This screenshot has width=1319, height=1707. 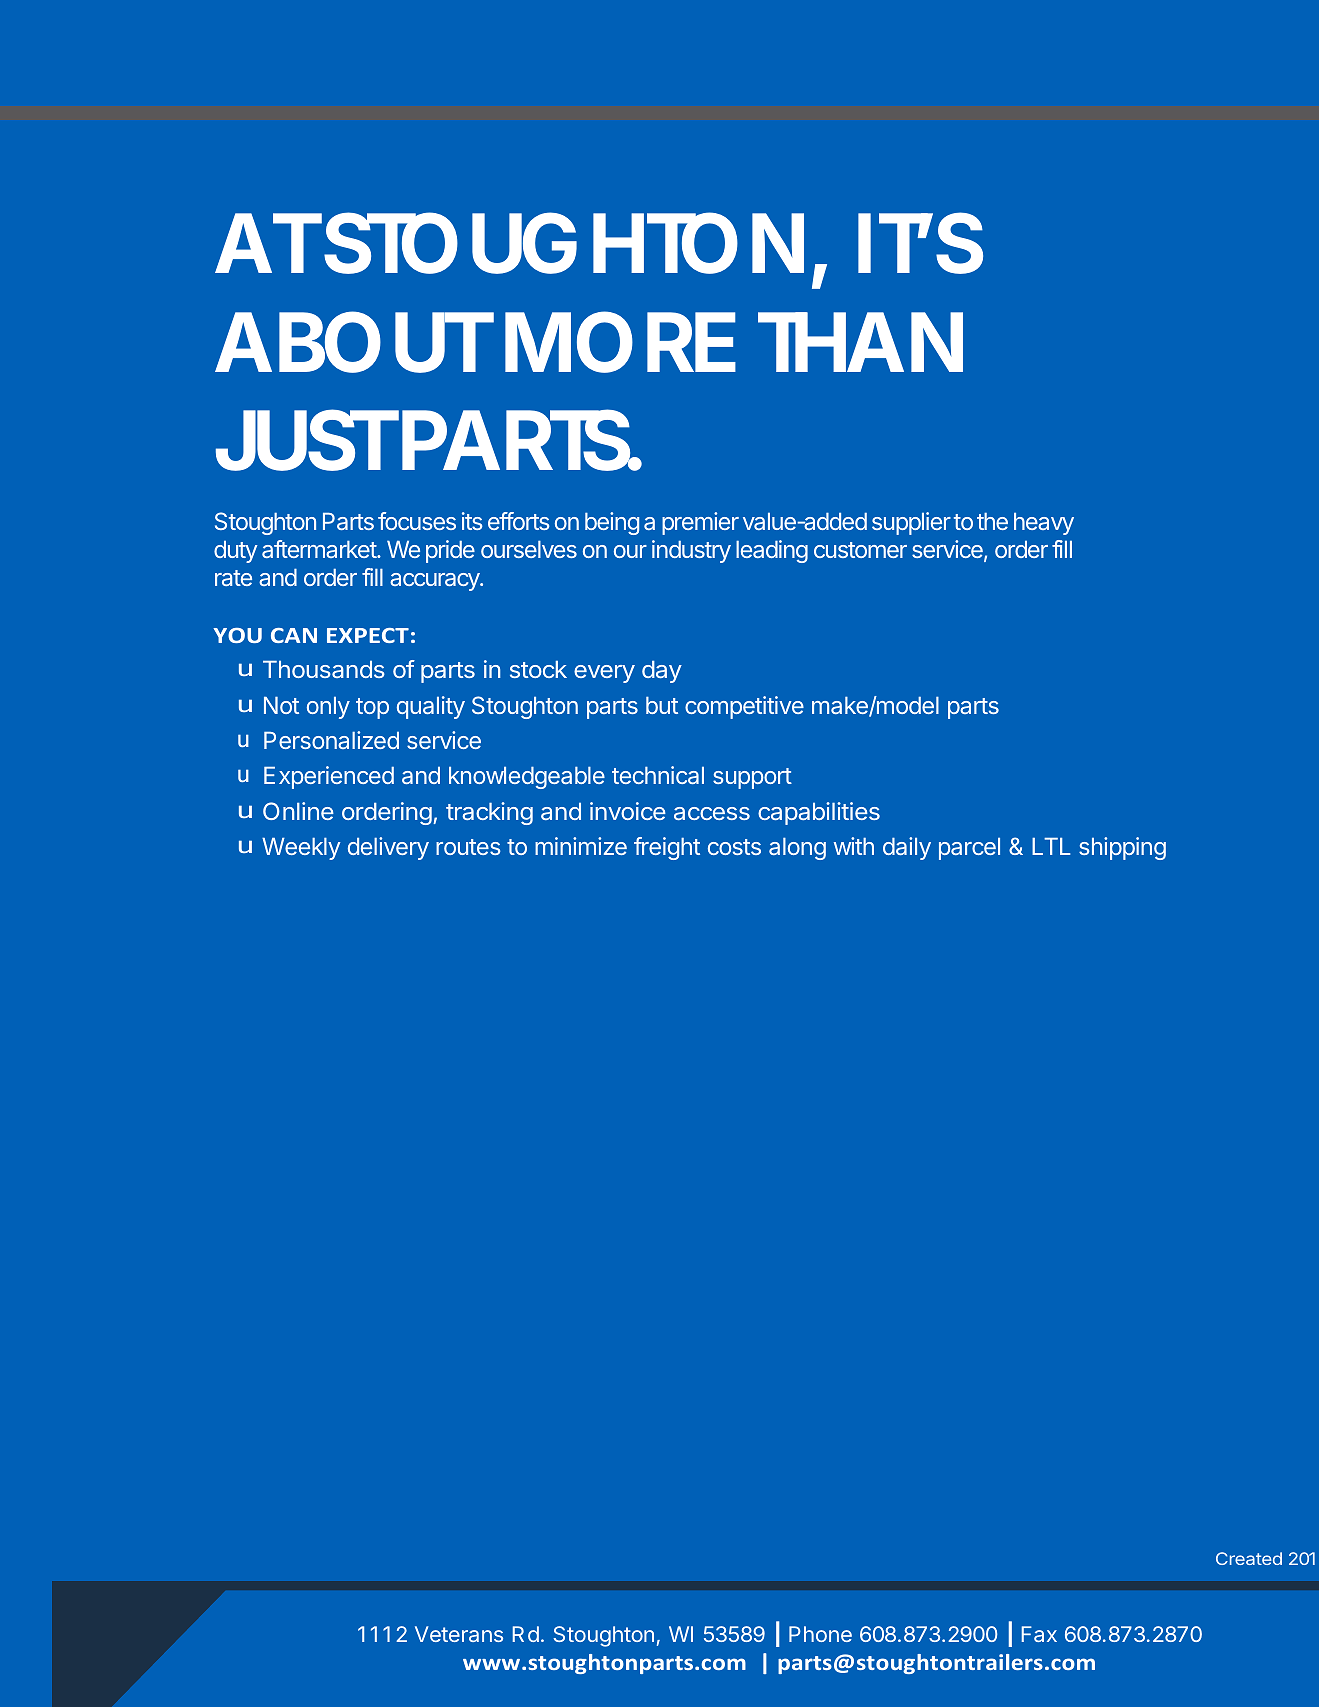 I want to click on LTL, so click(x=1051, y=846).
